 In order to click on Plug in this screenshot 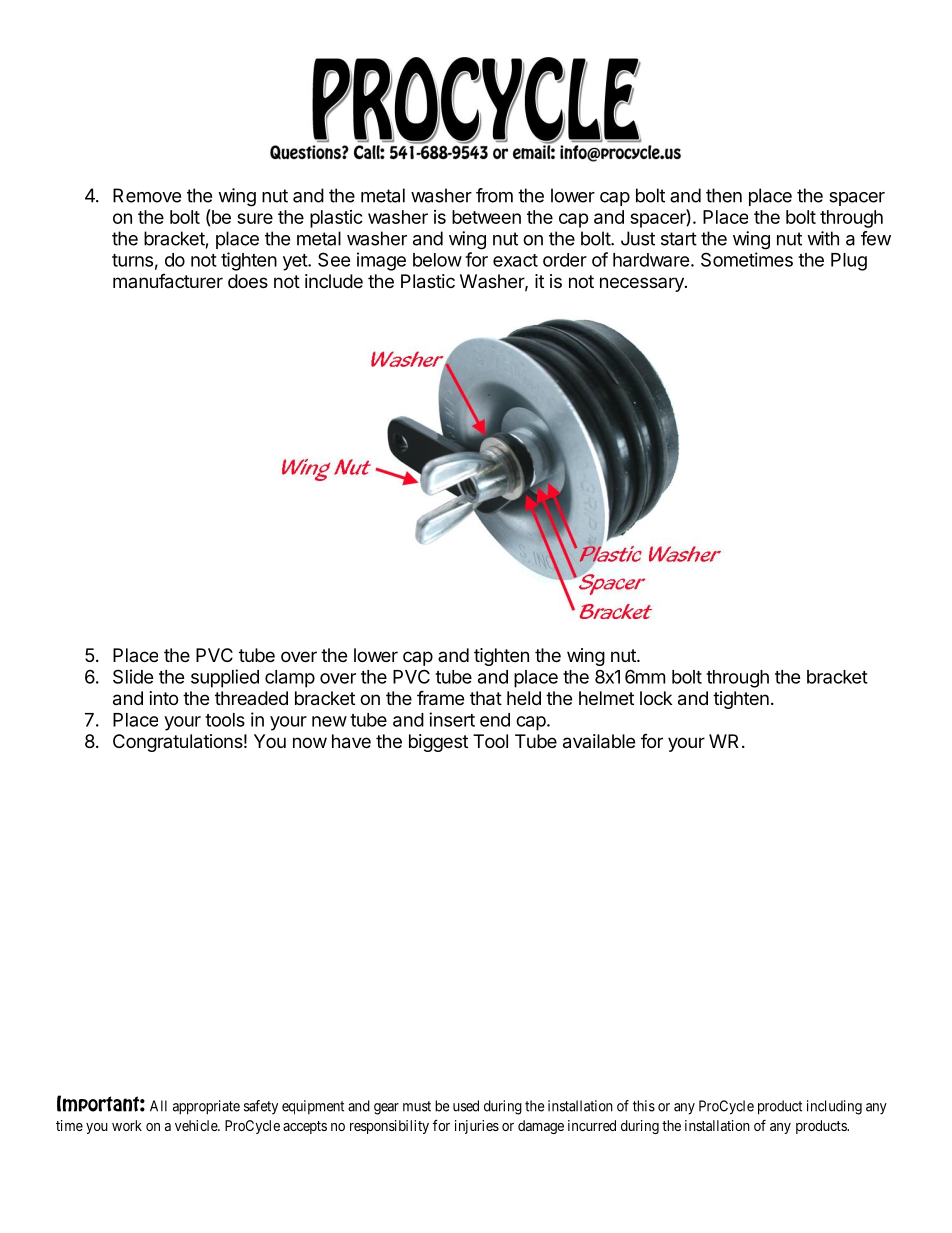, I will do `click(849, 262)`.
